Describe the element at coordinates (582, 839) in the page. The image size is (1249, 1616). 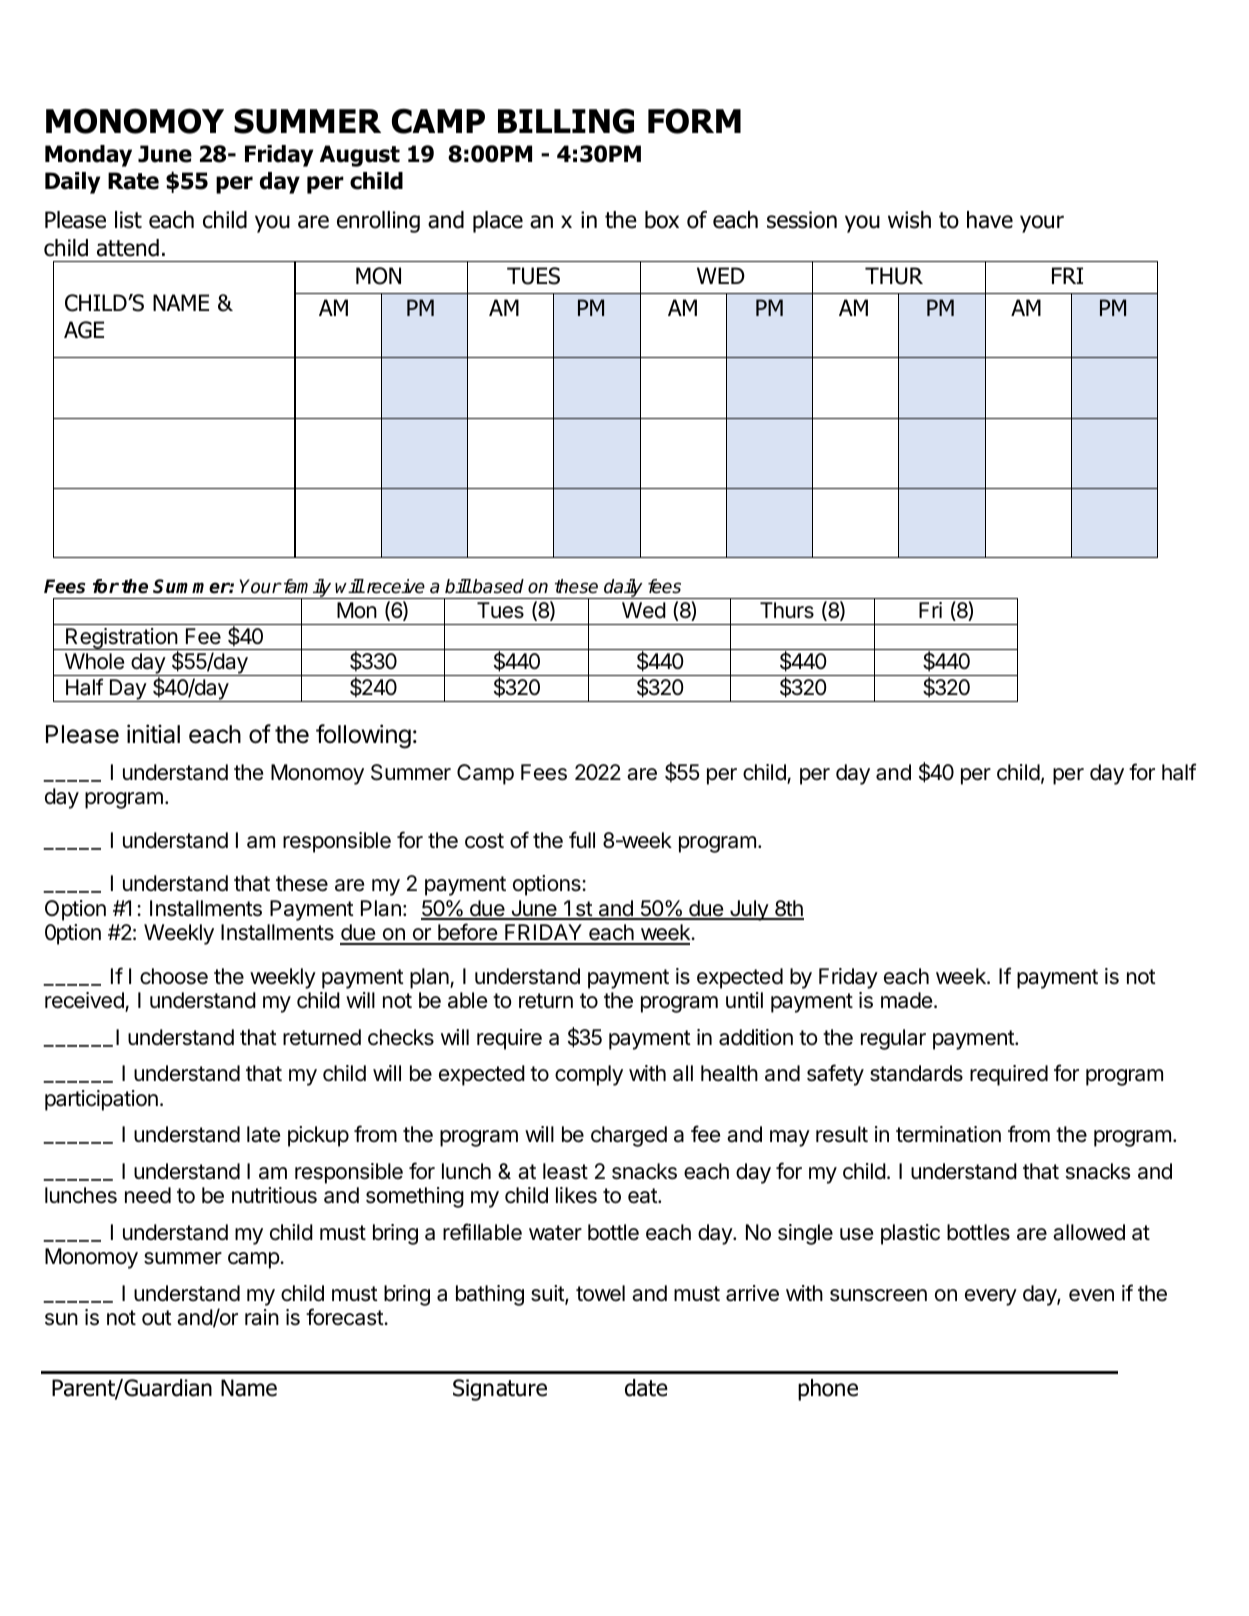
I see `full` at that location.
